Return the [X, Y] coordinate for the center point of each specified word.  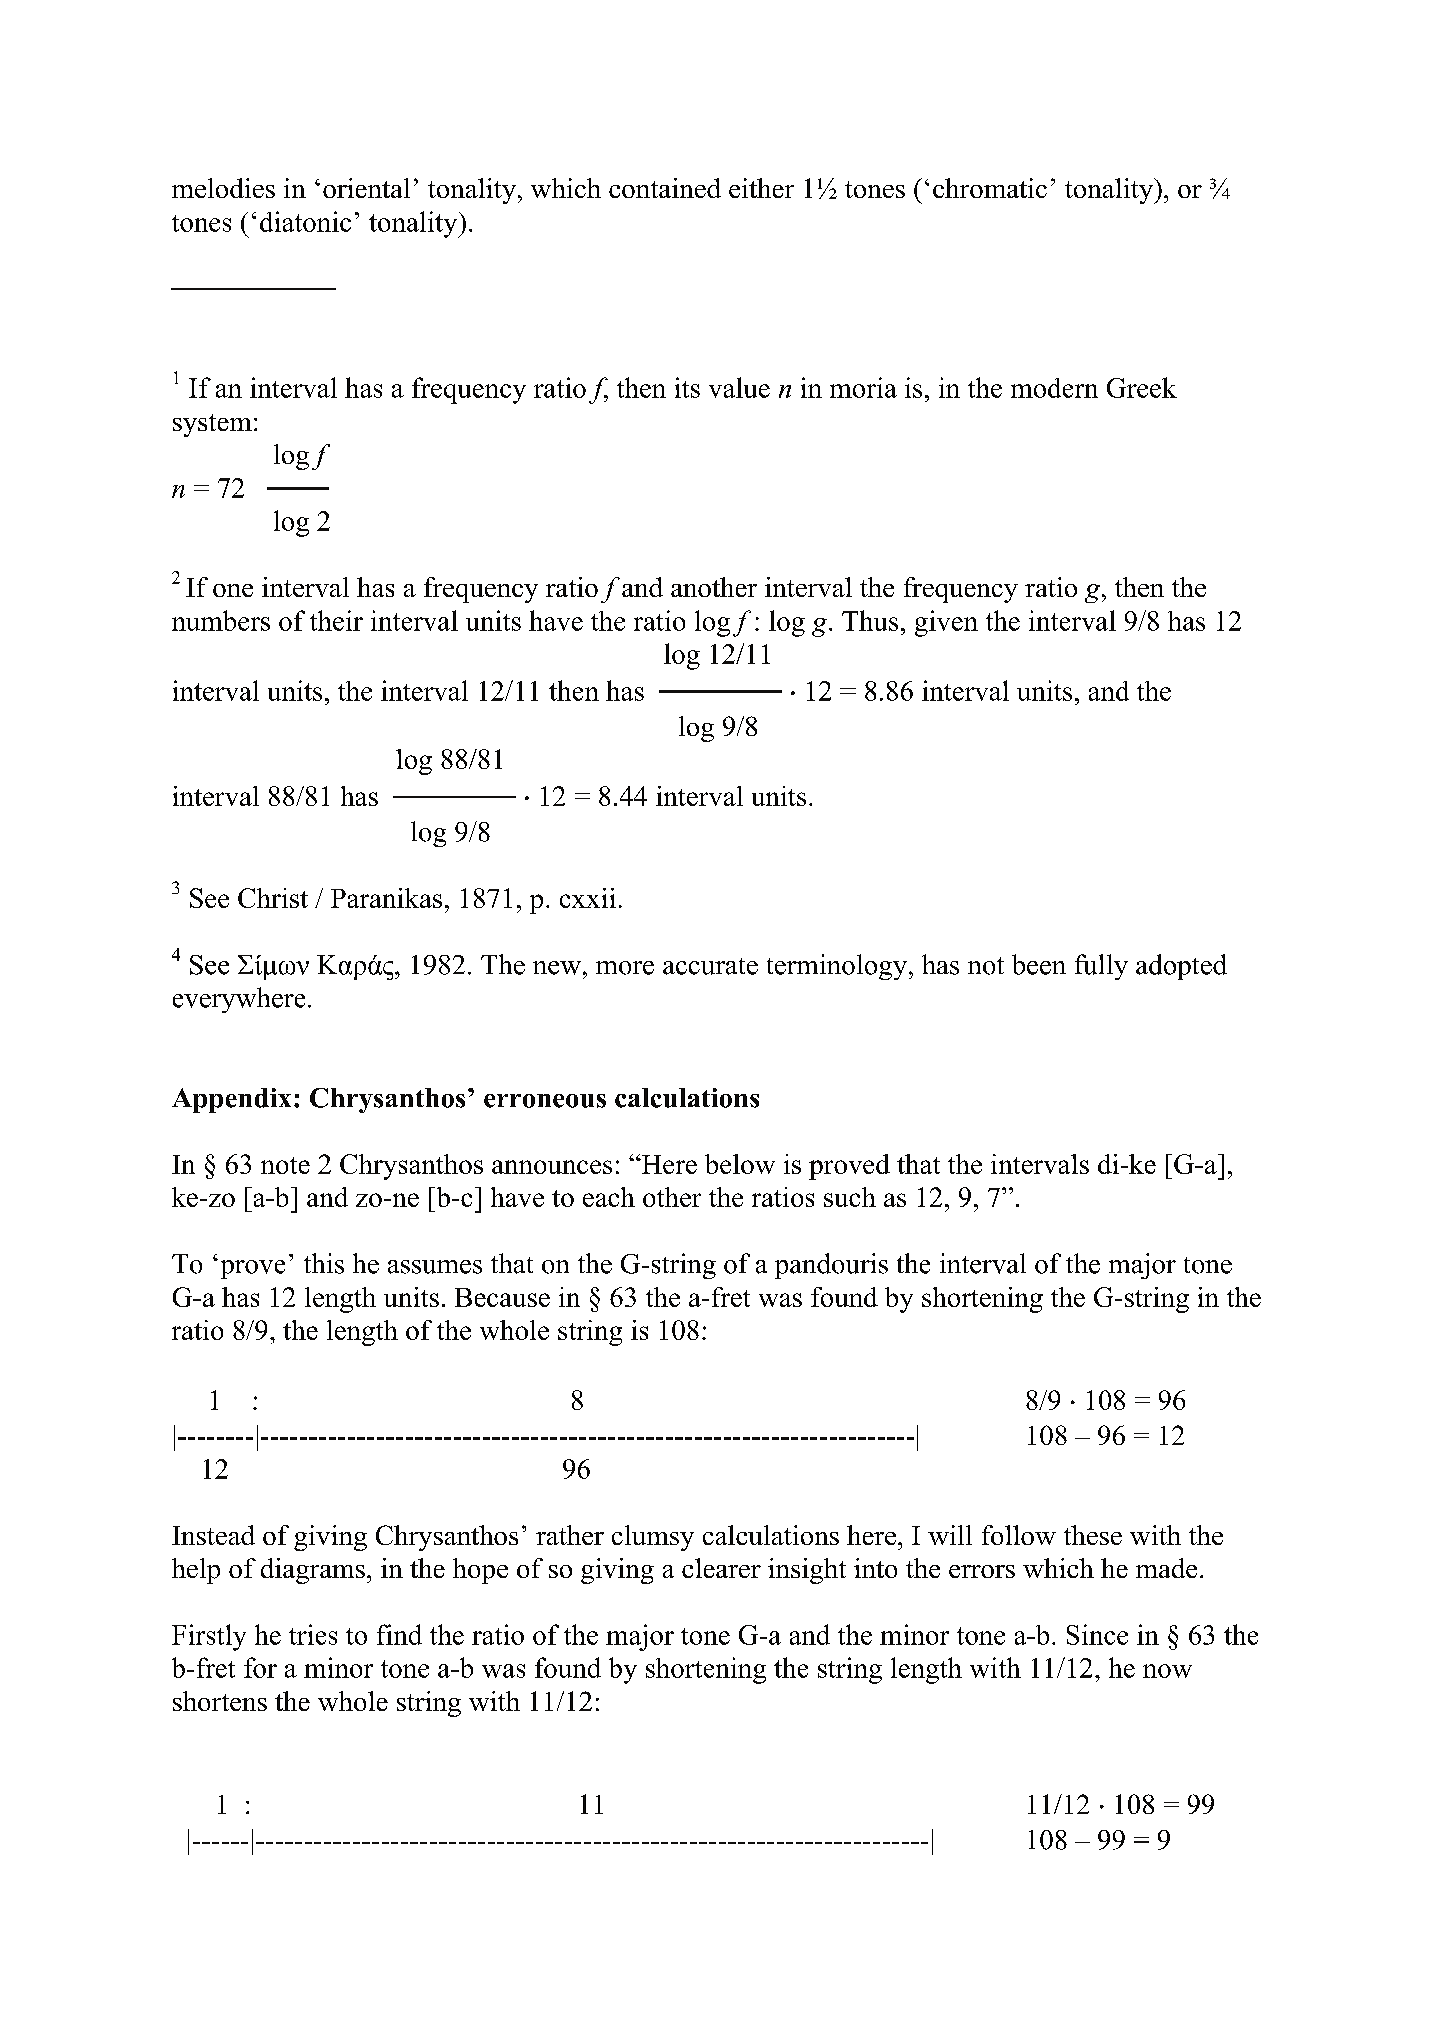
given [946, 623]
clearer [721, 1568]
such [850, 1197]
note [285, 1165]
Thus [870, 620]
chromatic [990, 188]
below [740, 1164]
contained [665, 188]
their [336, 620]
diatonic [305, 221]
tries [313, 1634]
